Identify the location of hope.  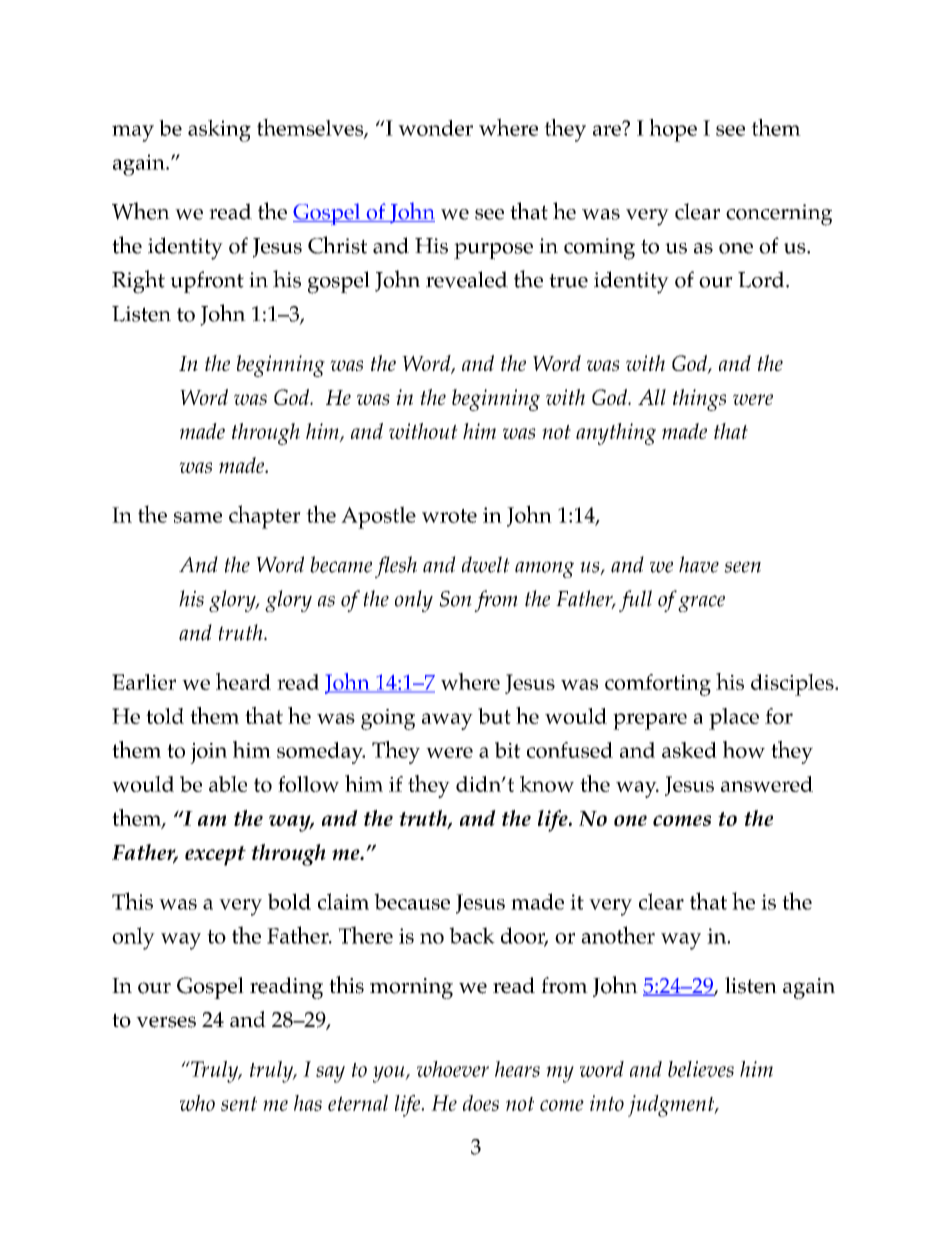
(673, 130).
